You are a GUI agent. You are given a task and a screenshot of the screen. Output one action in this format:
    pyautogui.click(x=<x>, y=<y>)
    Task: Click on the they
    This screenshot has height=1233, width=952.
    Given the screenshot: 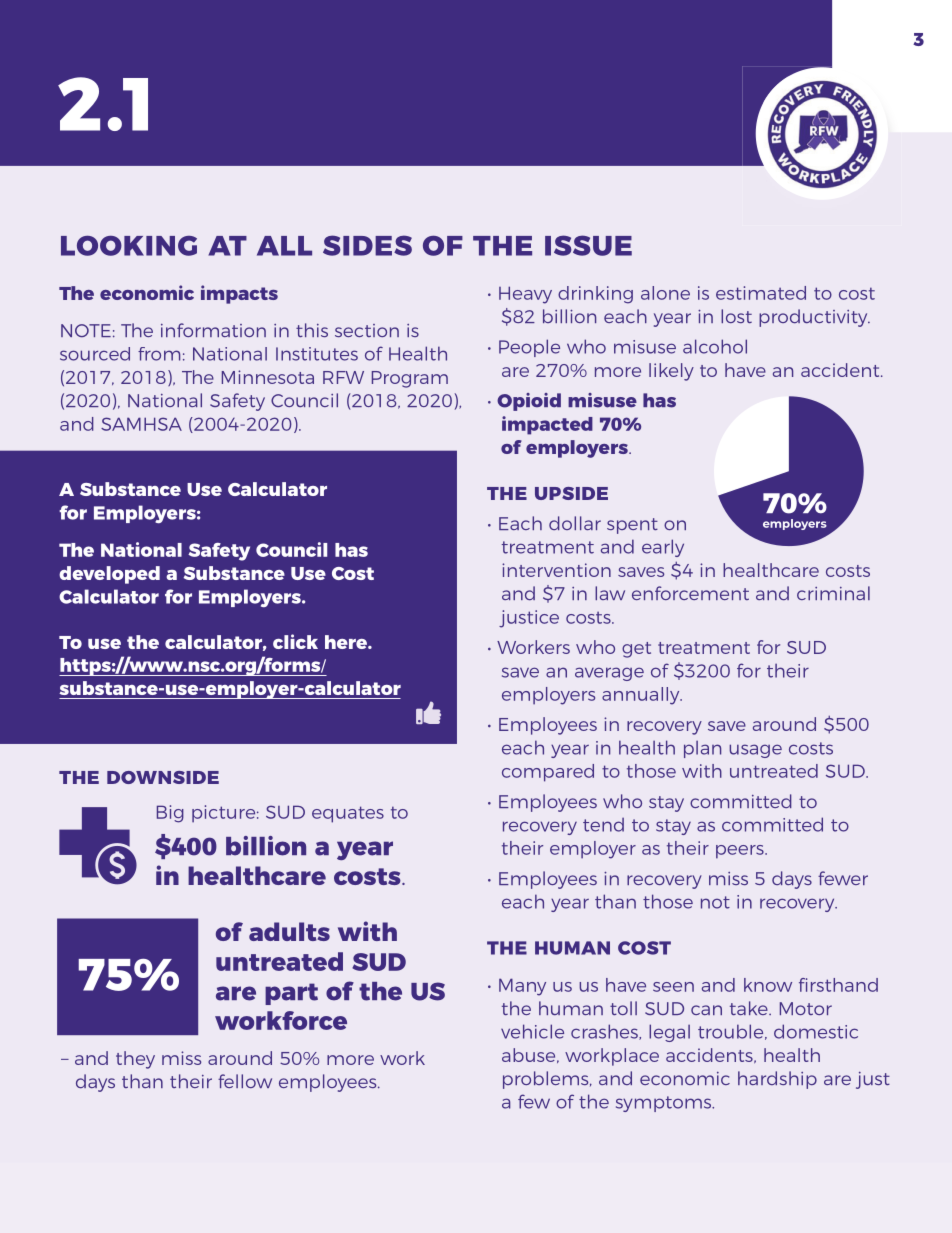 What is the action you would take?
    pyautogui.click(x=135, y=1060)
